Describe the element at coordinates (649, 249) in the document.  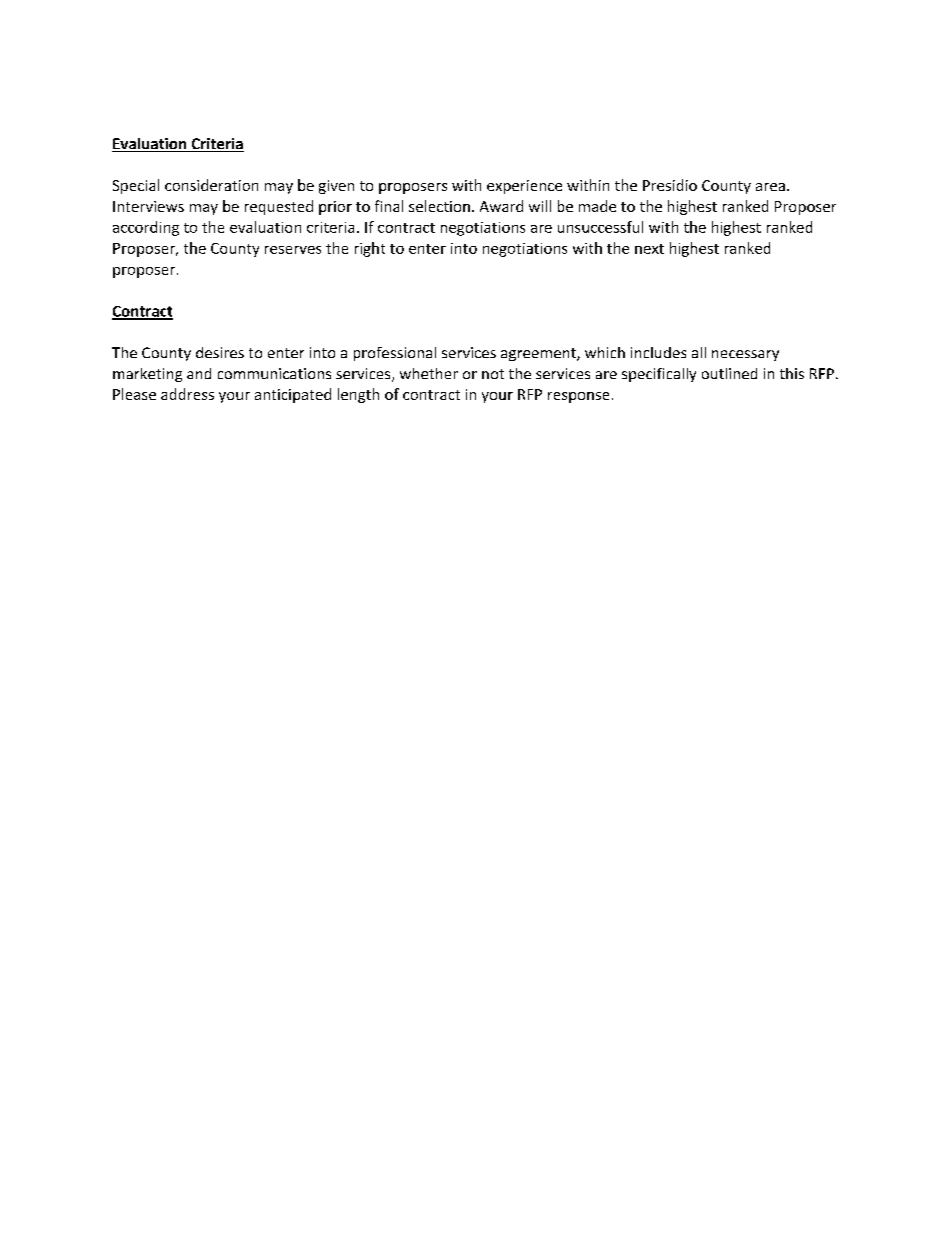
I see `next` at that location.
